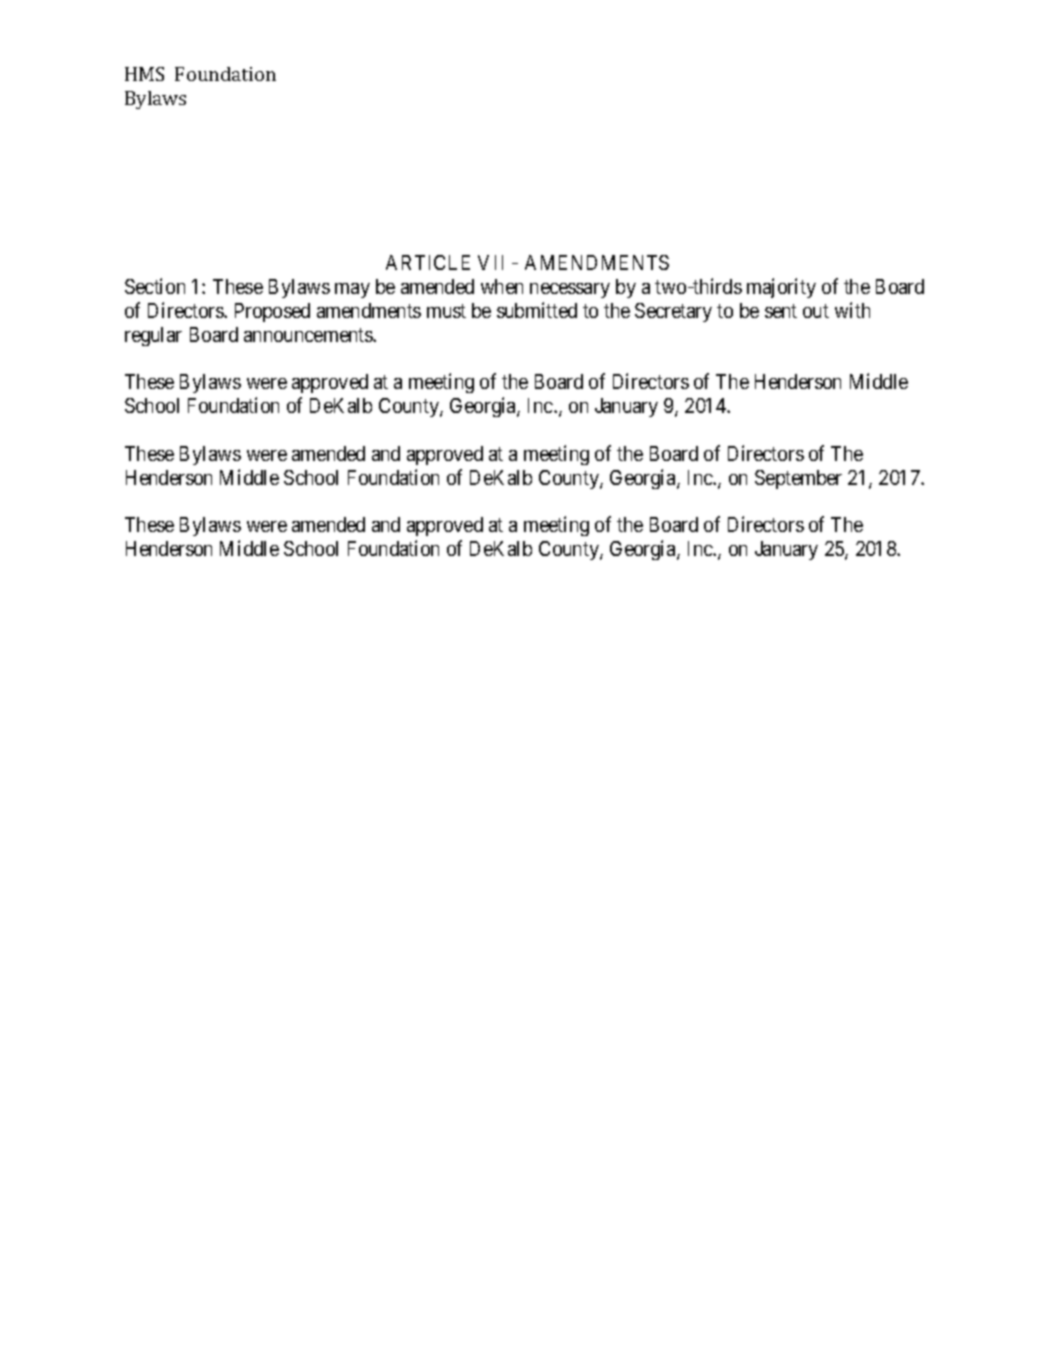 The height and width of the document is (1366, 1056). What do you see at coordinates (144, 74) in the document?
I see `HMS` at bounding box center [144, 74].
